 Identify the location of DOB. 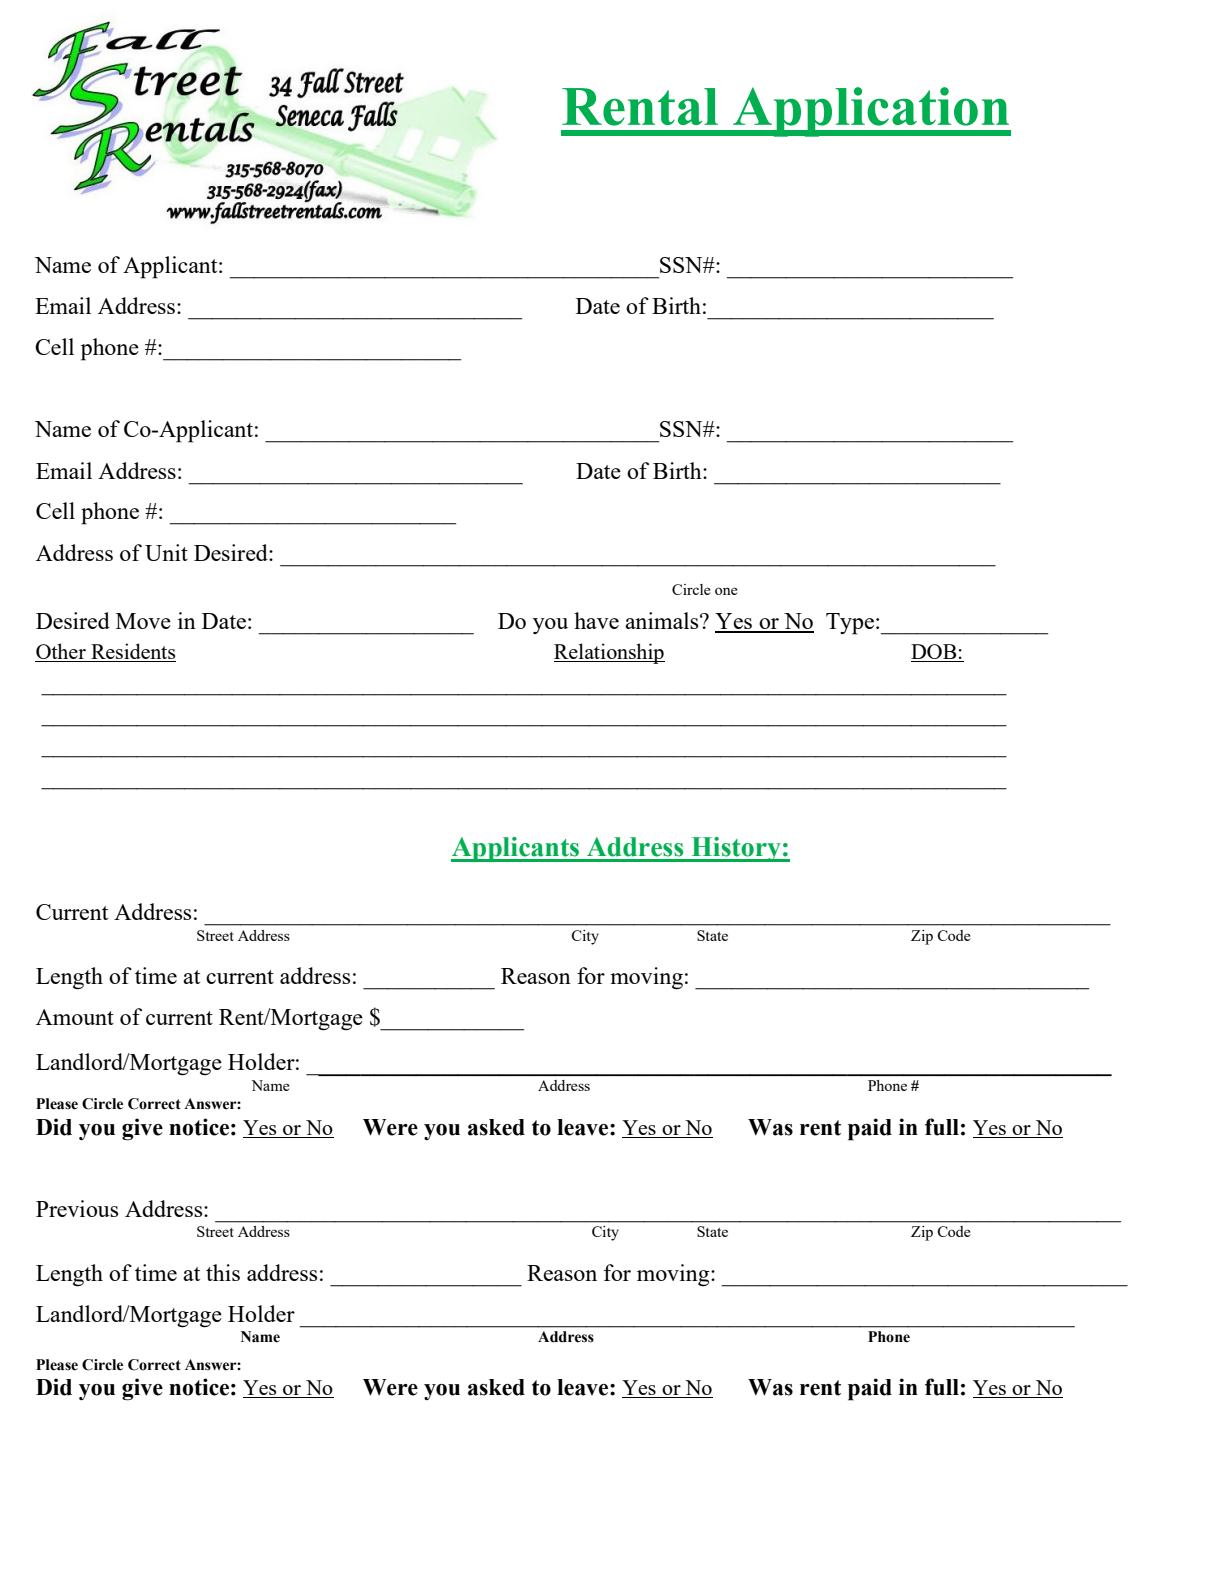
(935, 653).
